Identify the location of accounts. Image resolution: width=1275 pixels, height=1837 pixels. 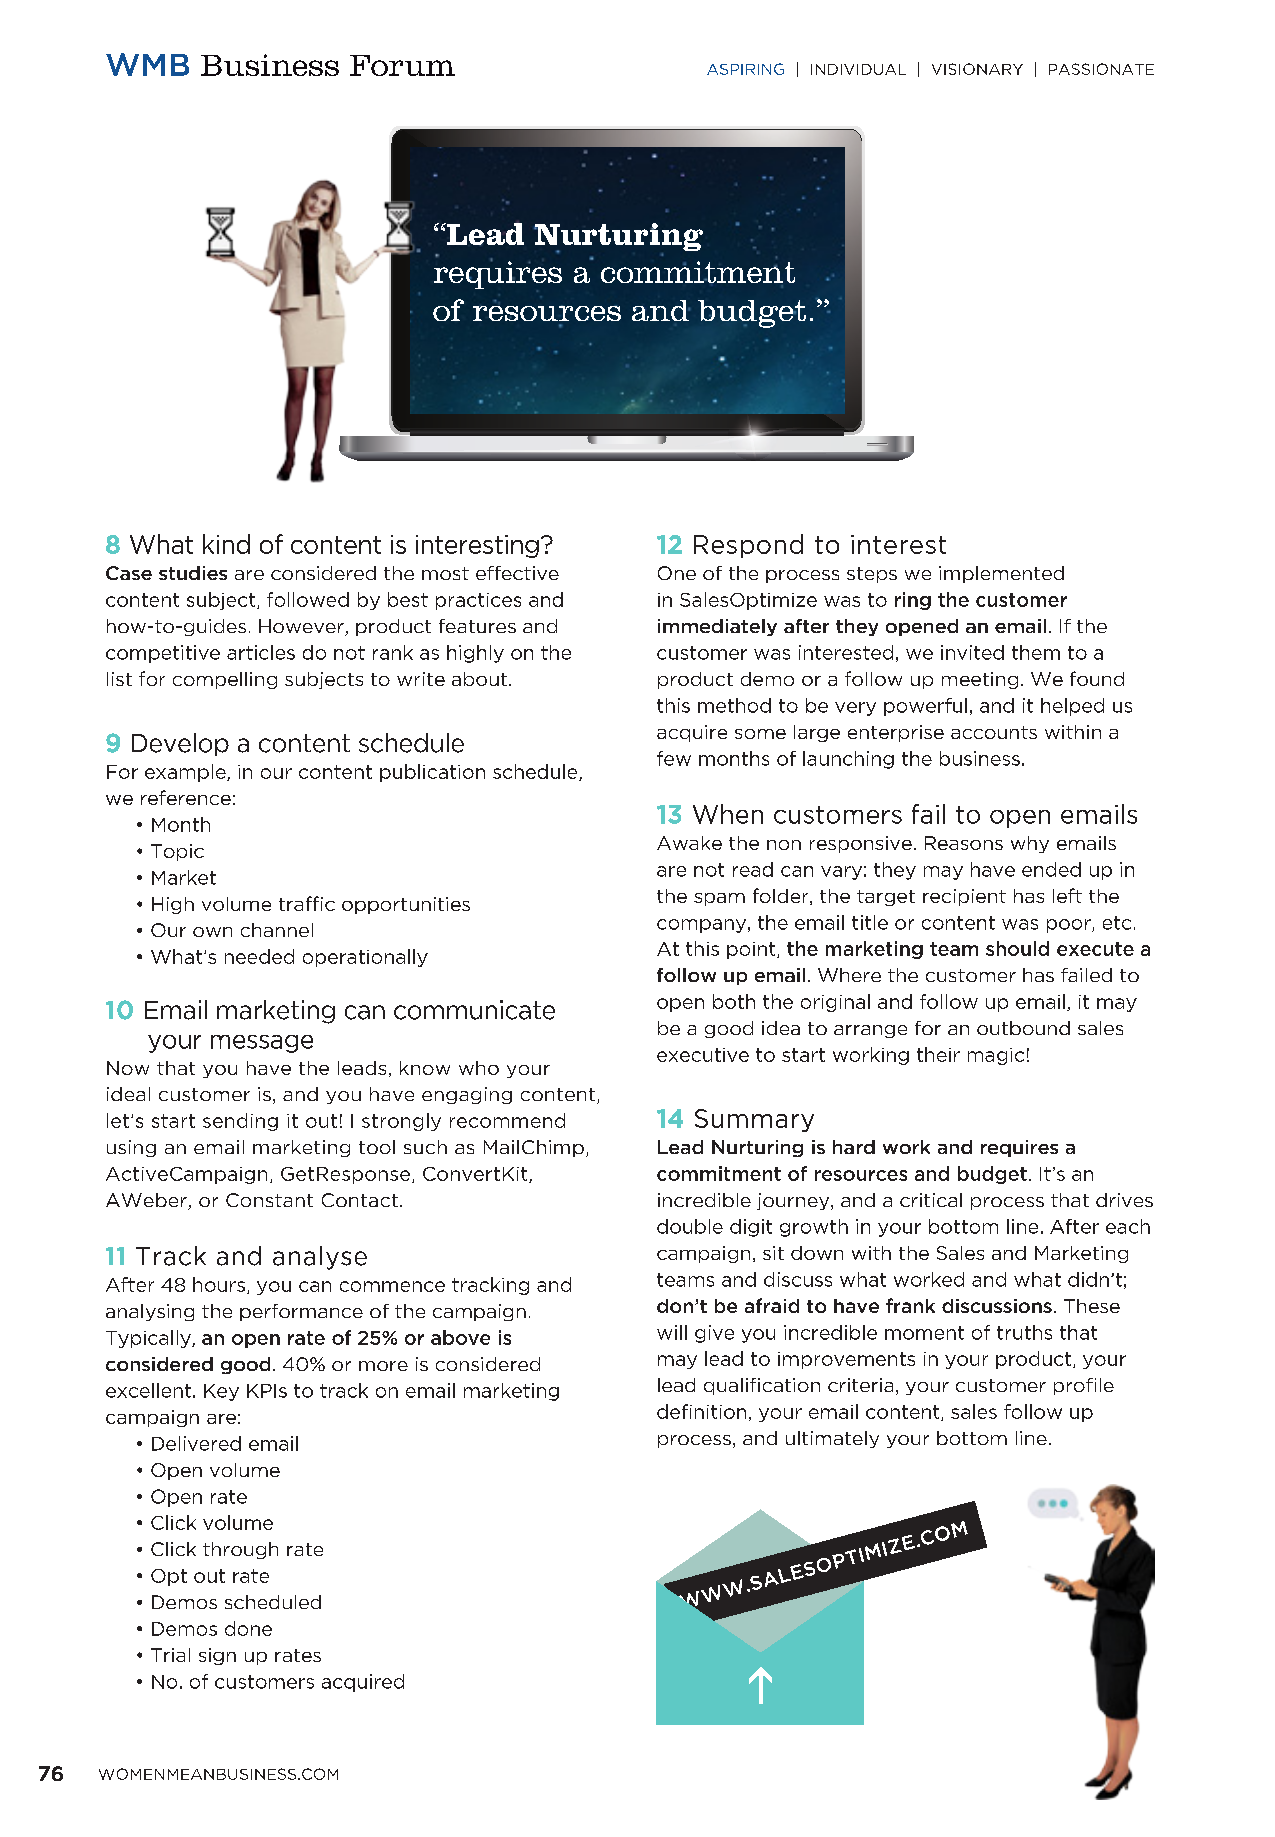
(994, 732).
